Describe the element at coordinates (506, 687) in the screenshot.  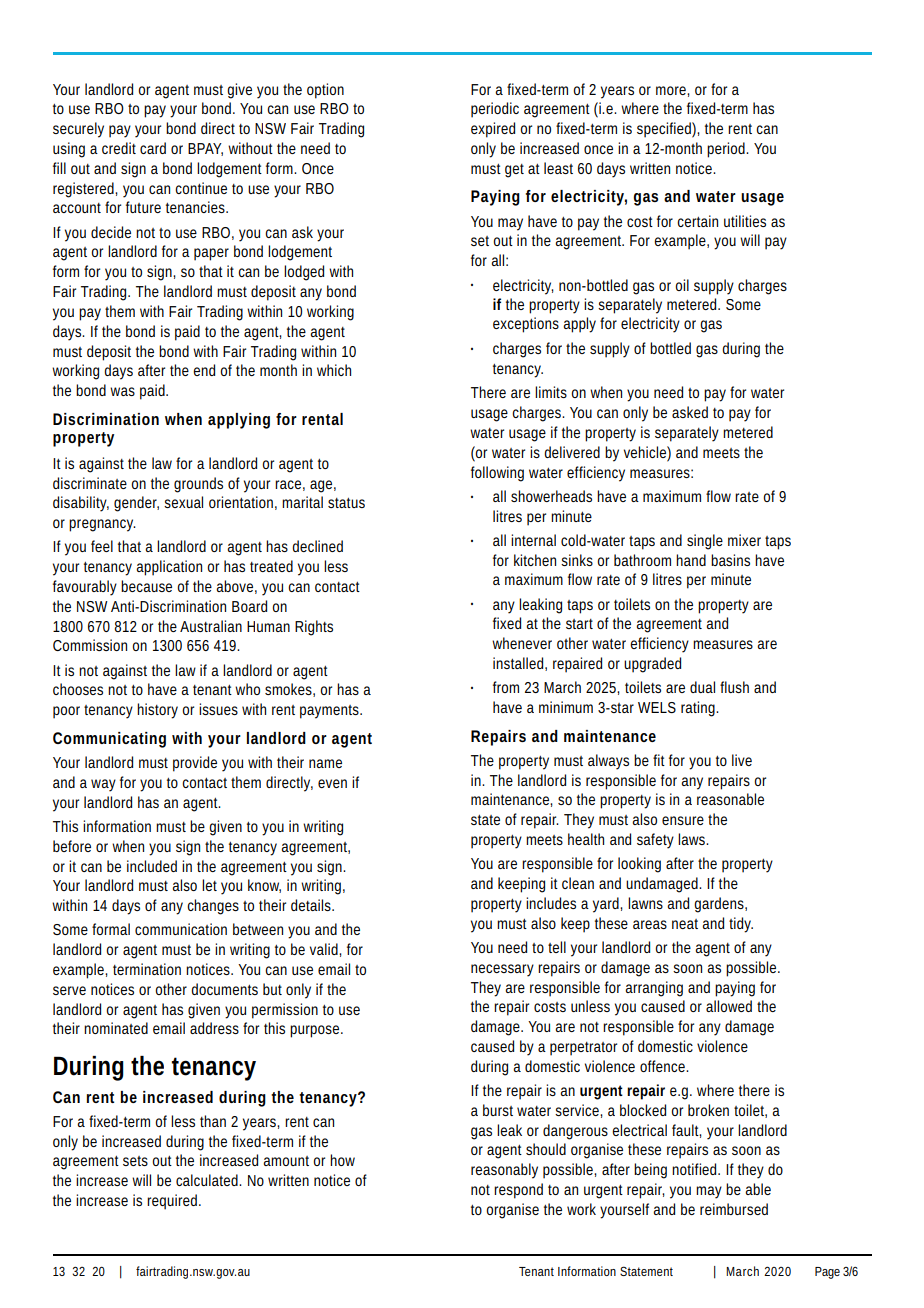
I see `from` at that location.
